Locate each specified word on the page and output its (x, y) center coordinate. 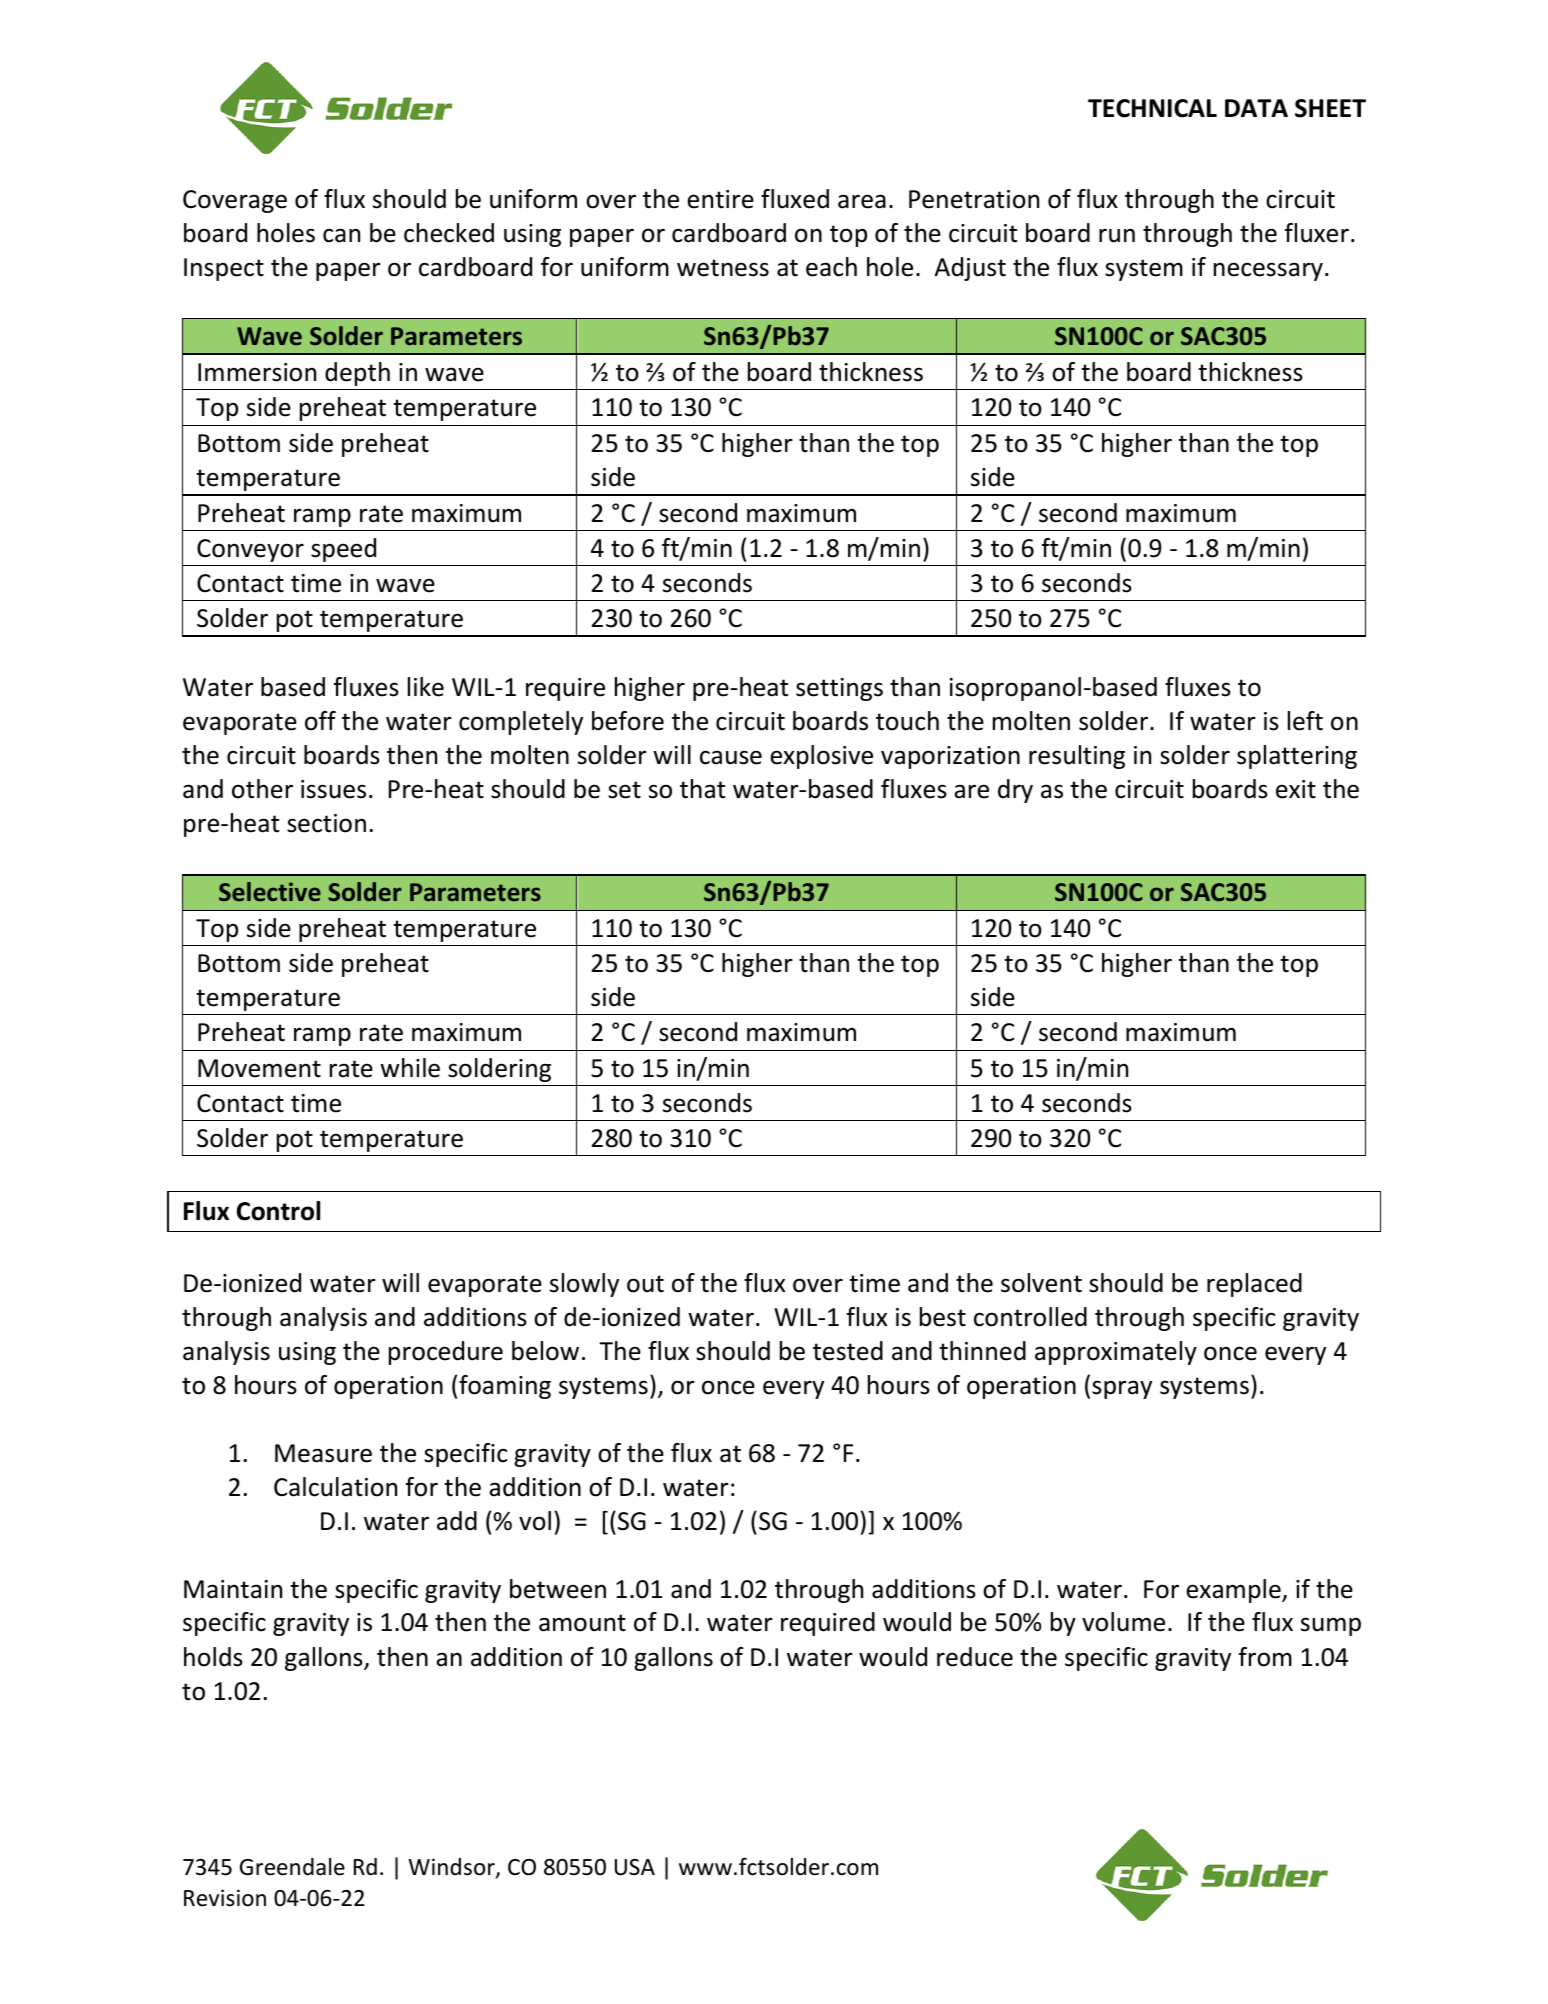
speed (343, 550)
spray (1122, 1389)
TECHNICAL (1152, 108)
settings (839, 689)
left (1305, 721)
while (410, 1068)
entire (720, 199)
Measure (323, 1453)
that (702, 789)
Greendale (292, 1867)
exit (1296, 789)
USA (635, 1867)
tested (848, 1351)
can (341, 235)
